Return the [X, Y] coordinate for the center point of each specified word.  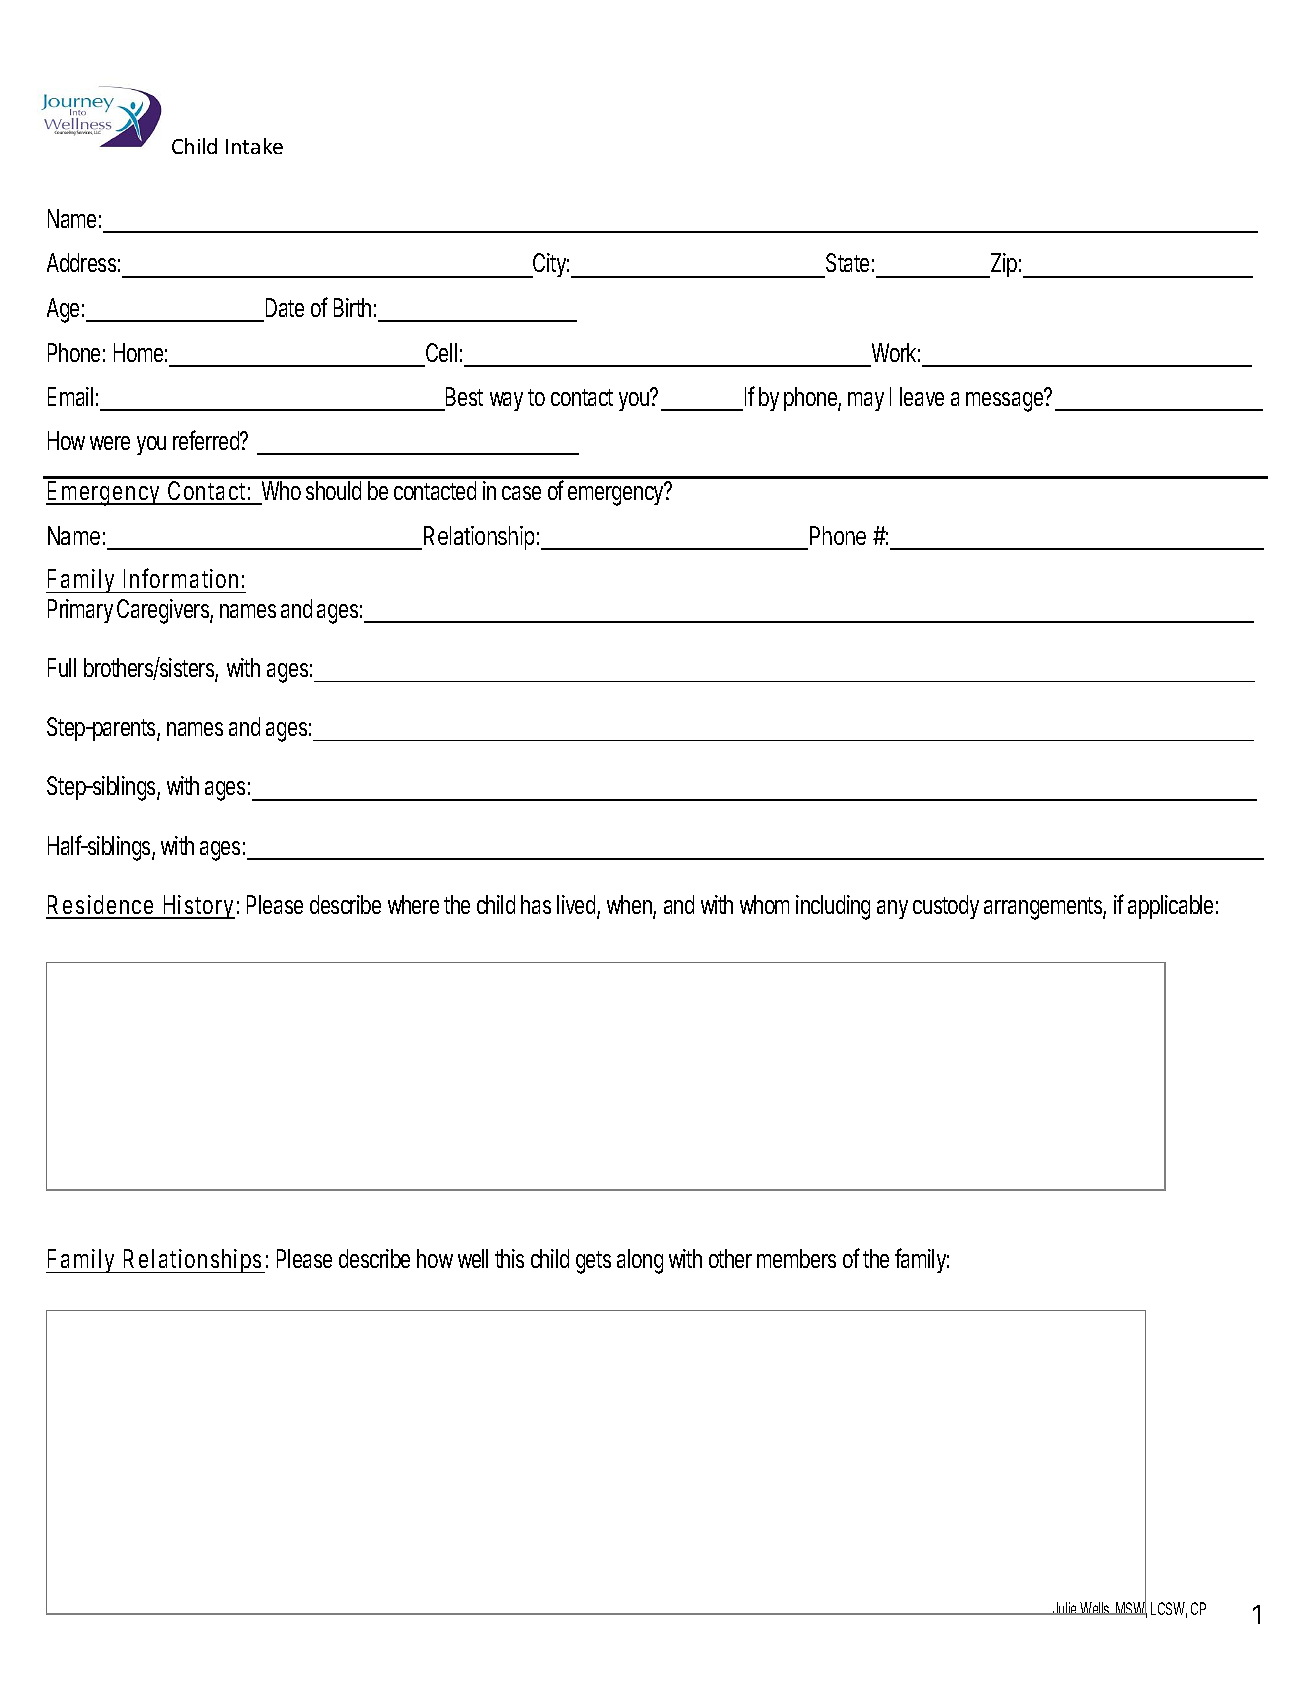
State [847, 262]
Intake [254, 146]
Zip [1002, 265]
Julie [1064, 1608]
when [630, 906]
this [509, 1258]
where [413, 904]
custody [946, 907]
